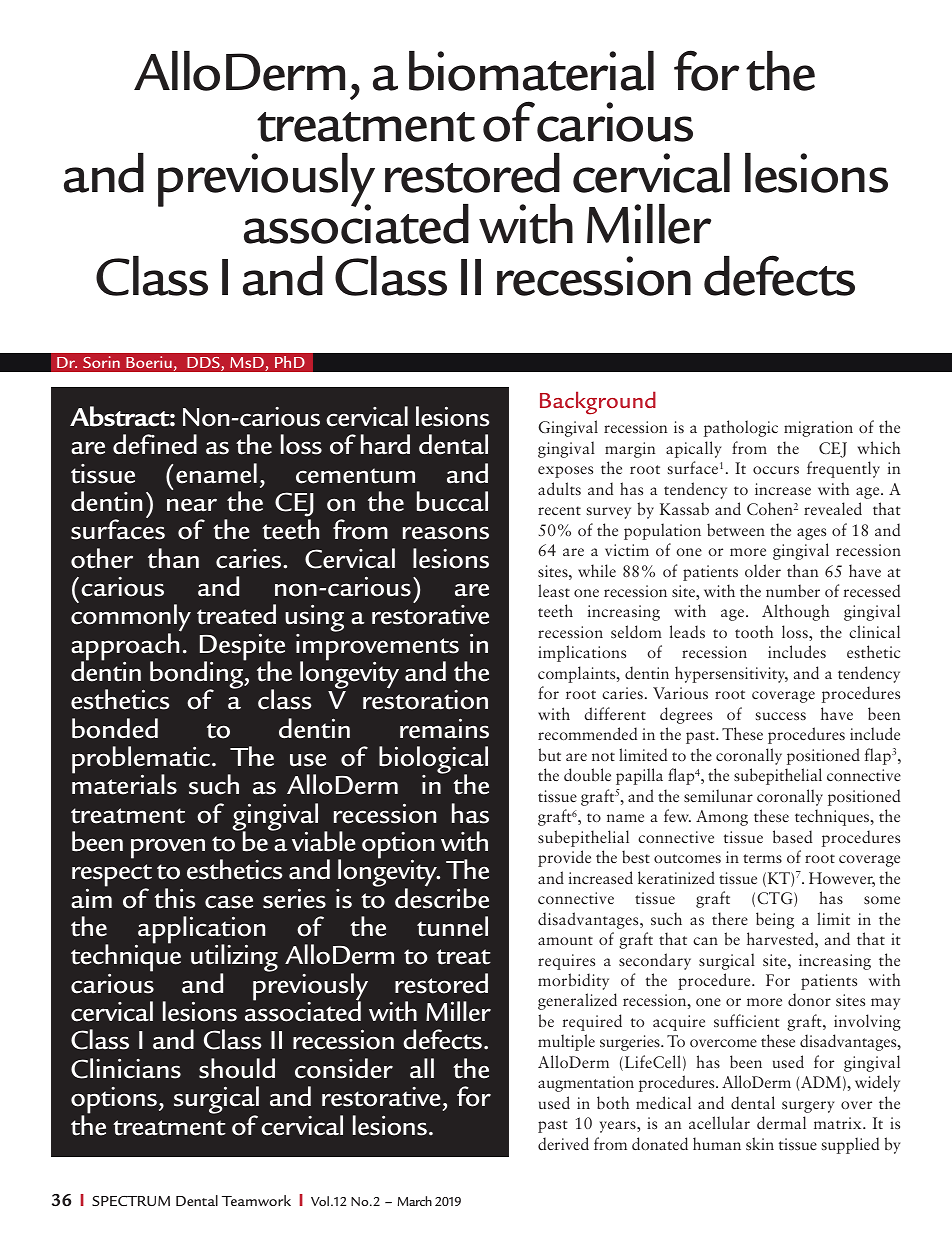 This document has width=952, height=1236. I want to click on donor, so click(809, 999).
